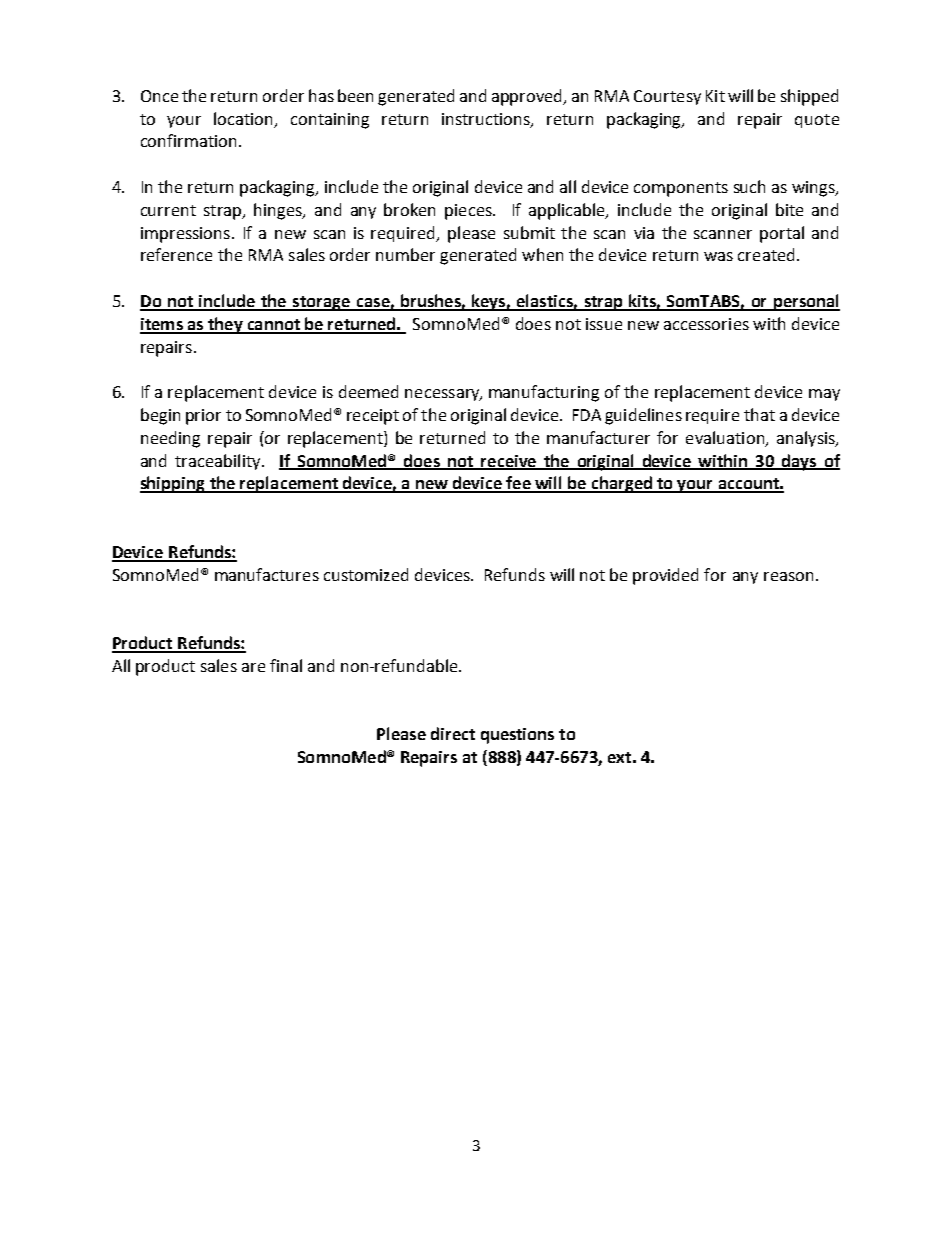  What do you see at coordinates (544, 393) in the screenshot?
I see `manufacturing` at bounding box center [544, 393].
